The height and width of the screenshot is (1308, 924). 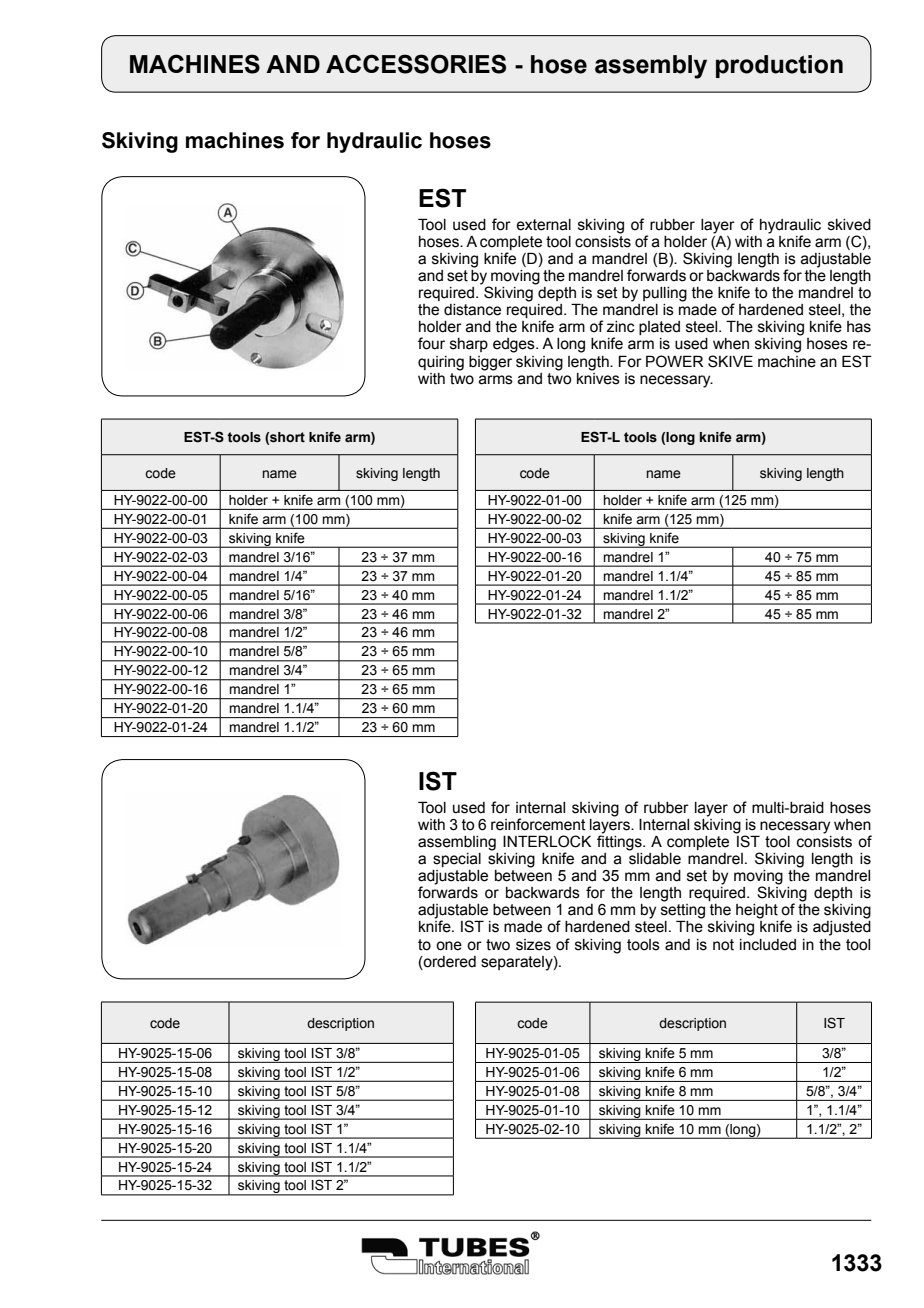 What do you see at coordinates (683, 912) in the screenshot?
I see `setting` at bounding box center [683, 912].
